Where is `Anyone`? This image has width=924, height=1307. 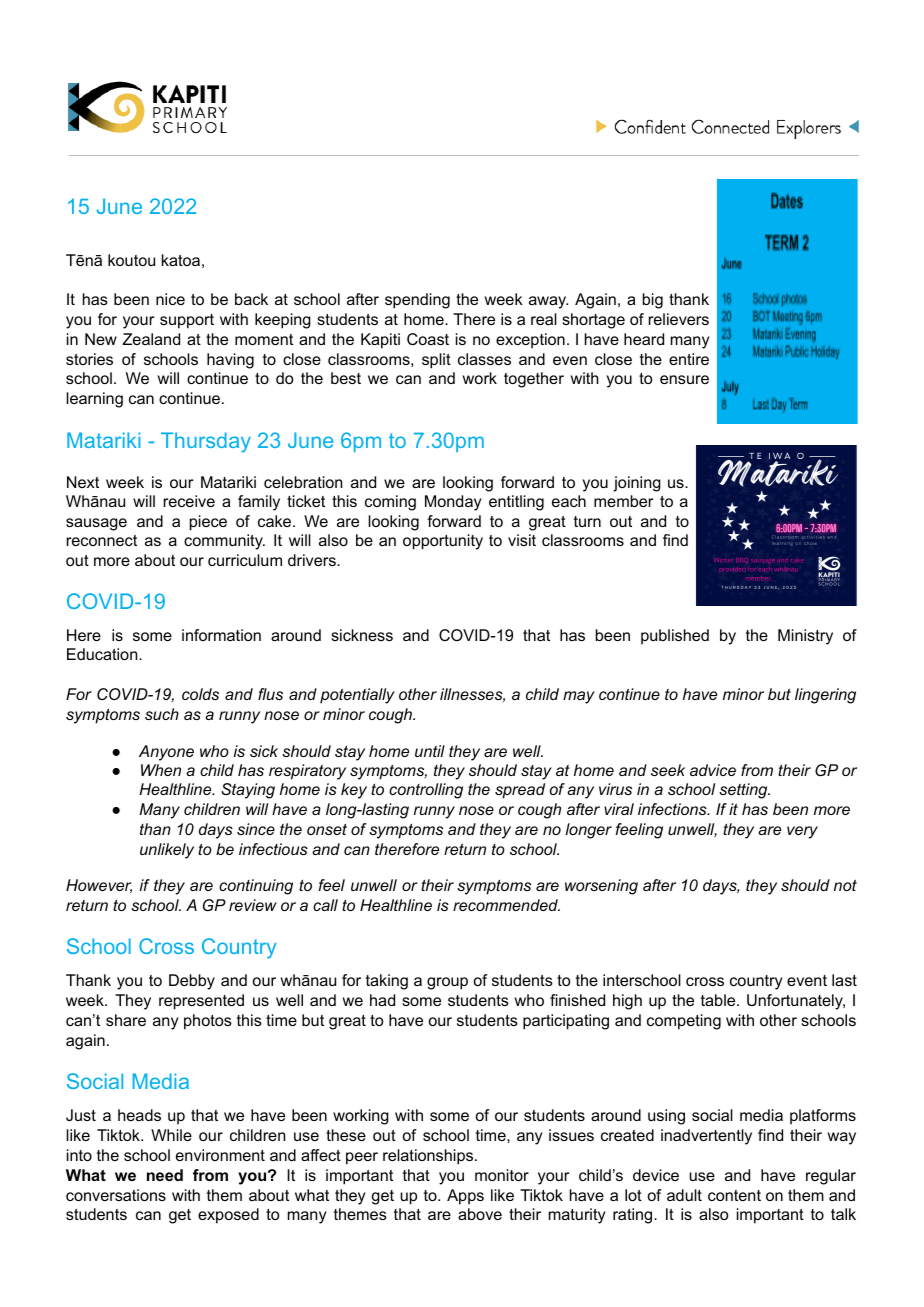
Anyone is located at coordinates (166, 753).
